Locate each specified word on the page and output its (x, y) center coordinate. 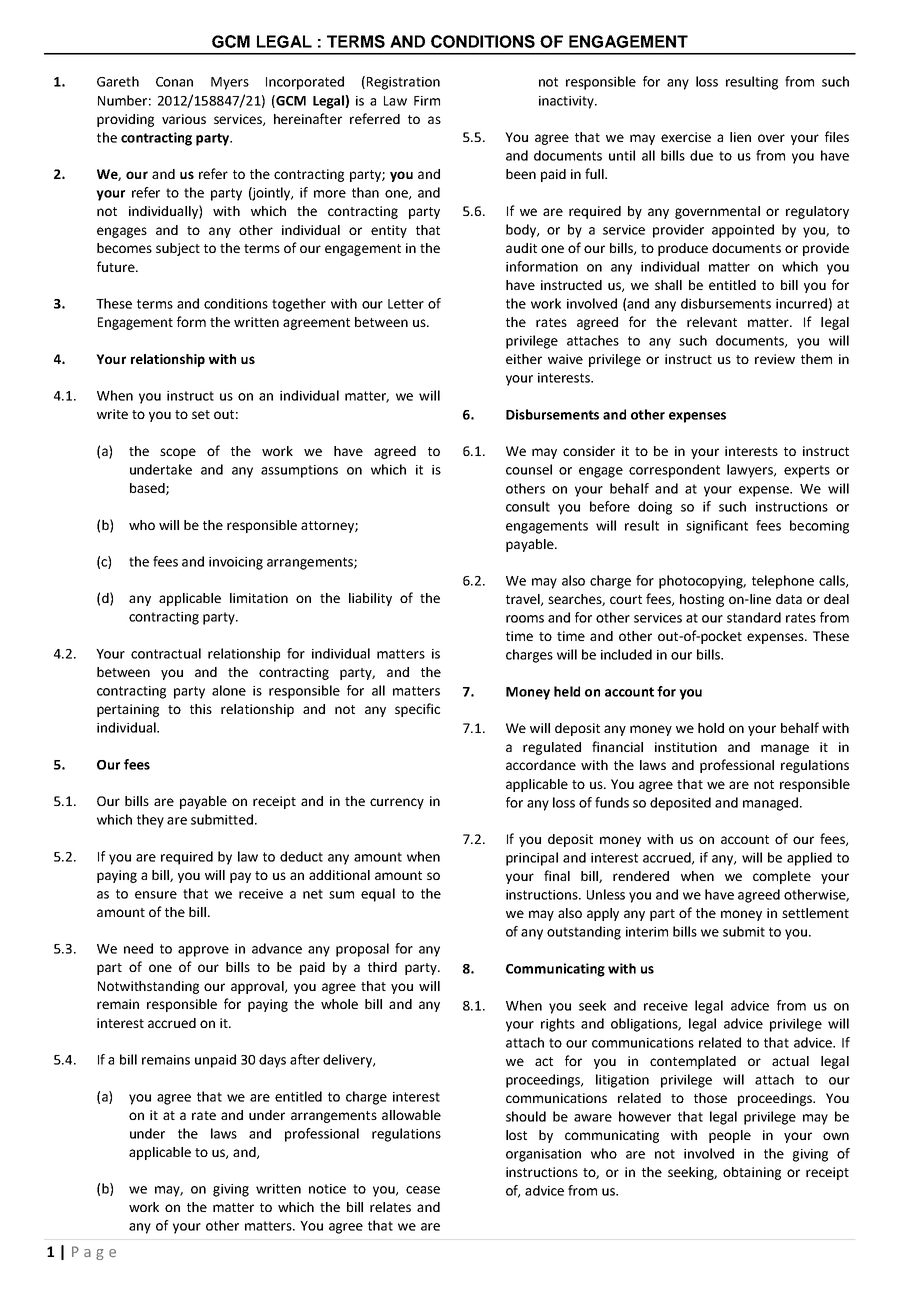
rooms (525, 619)
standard (754, 617)
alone (229, 690)
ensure (156, 895)
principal (532, 859)
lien (740, 137)
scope (178, 453)
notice (327, 1189)
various (184, 119)
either (524, 359)
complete (782, 877)
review (775, 359)
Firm (427, 101)
